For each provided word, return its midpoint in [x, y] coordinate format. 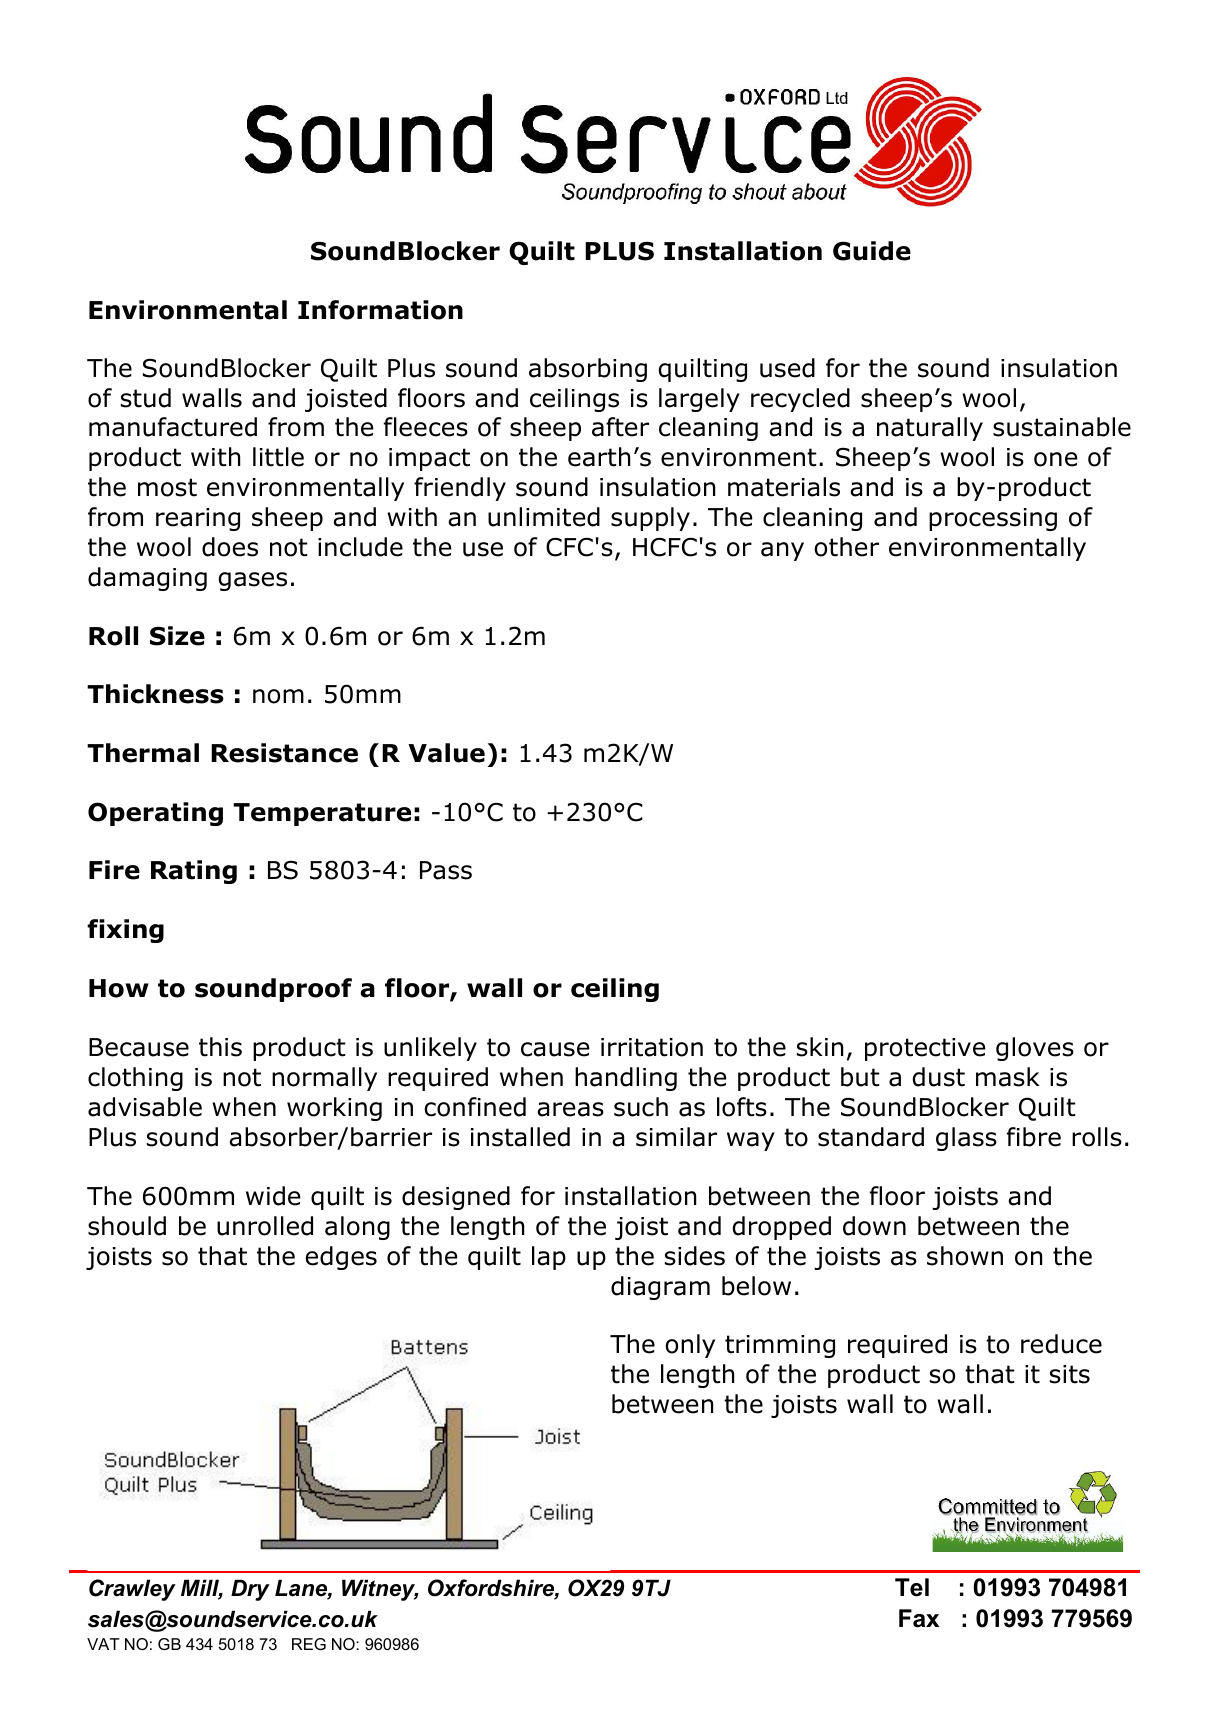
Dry [250, 1590]
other [846, 547]
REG [309, 1644]
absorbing [588, 370]
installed [520, 1137]
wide [273, 1196]
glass [966, 1139]
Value [446, 753]
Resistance [284, 753]
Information [380, 310]
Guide [872, 251]
